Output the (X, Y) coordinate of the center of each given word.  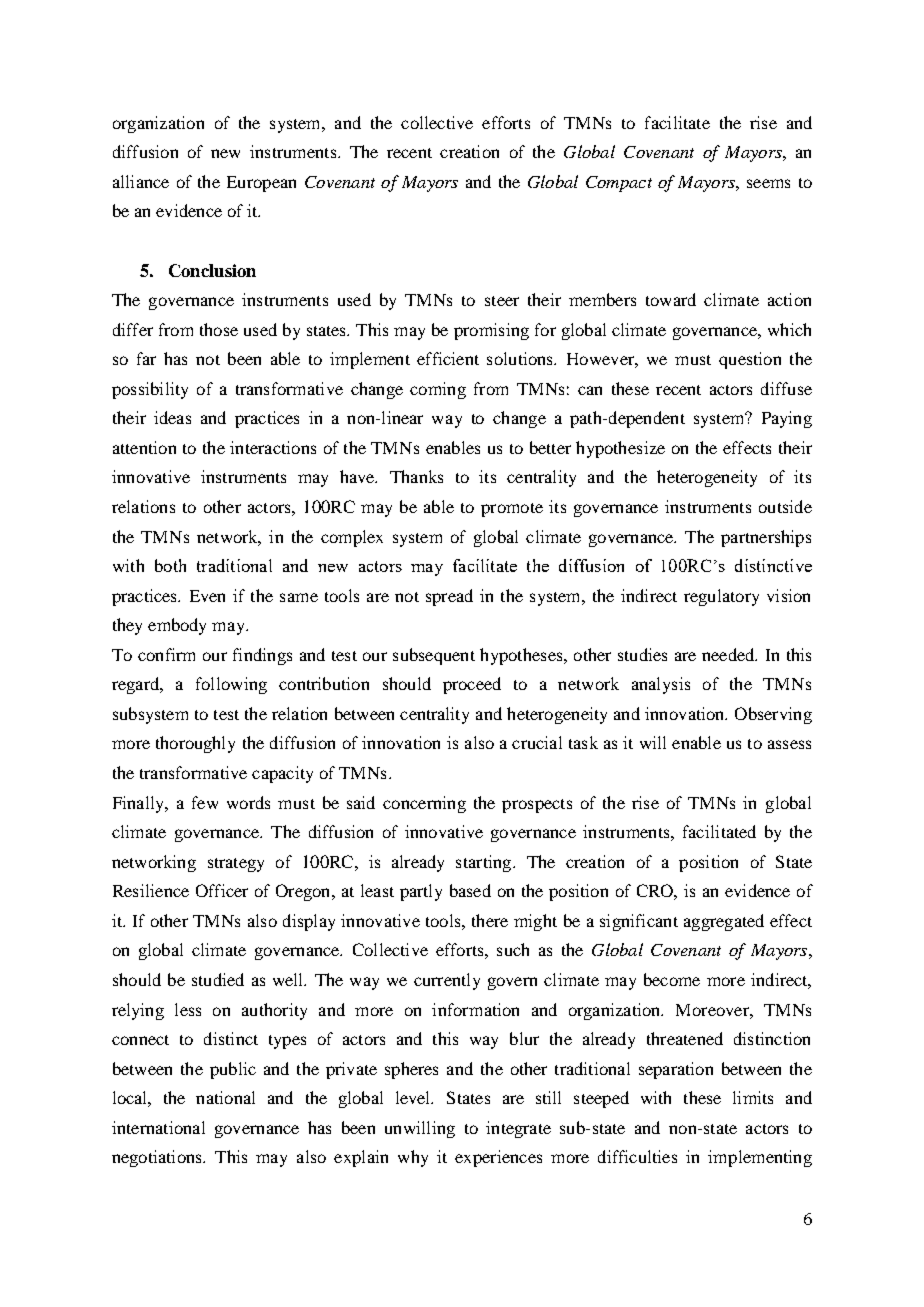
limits (753, 1097)
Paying (787, 419)
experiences (498, 1158)
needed (729, 654)
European (261, 184)
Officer (222, 890)
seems (768, 183)
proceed (472, 685)
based (470, 890)
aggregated (724, 922)
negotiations (158, 1158)
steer (502, 301)
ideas (172, 417)
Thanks (416, 476)
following (231, 685)
